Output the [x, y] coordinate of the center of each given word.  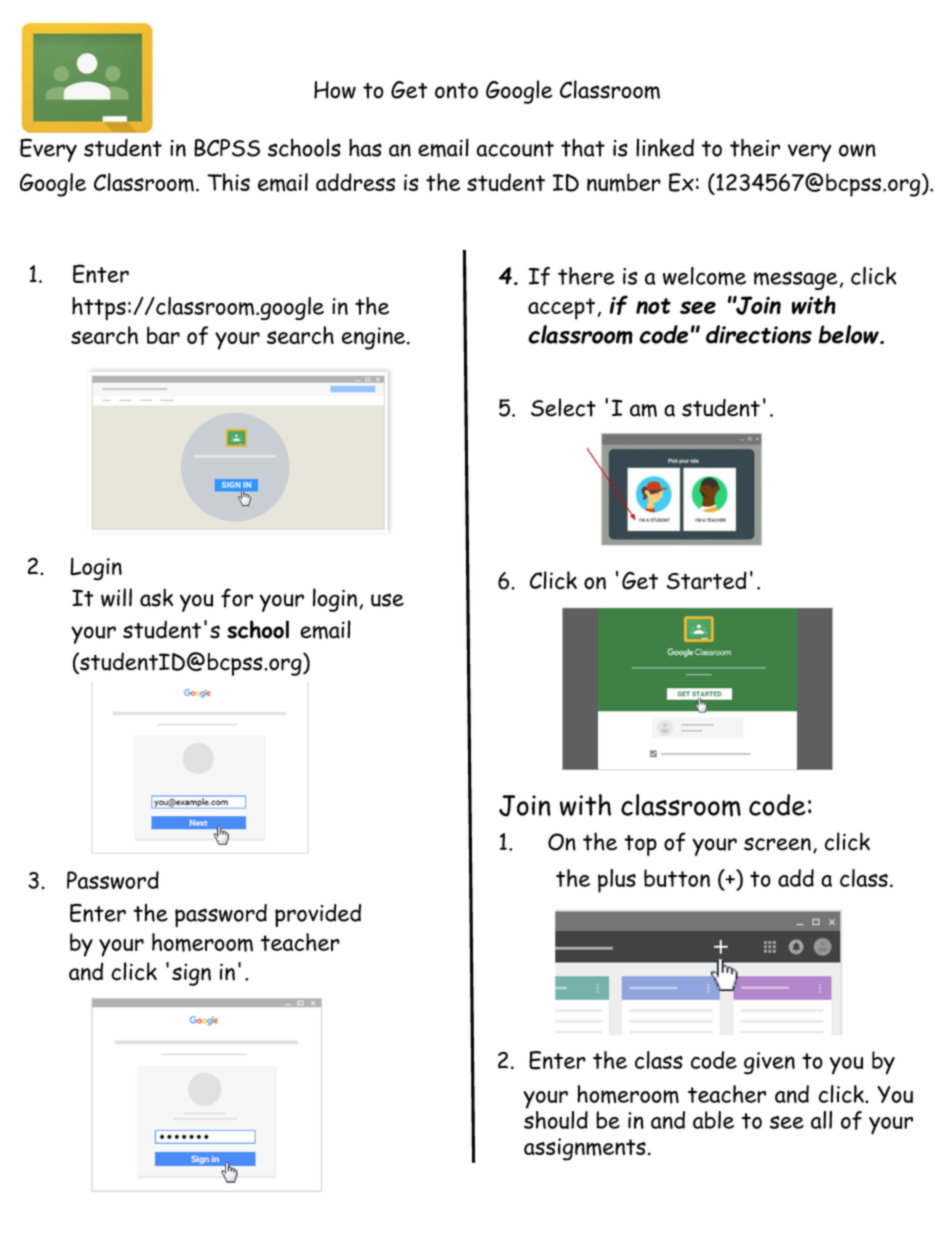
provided [318, 915]
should [556, 1120]
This [228, 182]
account [515, 149]
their [755, 147]
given [769, 1063]
